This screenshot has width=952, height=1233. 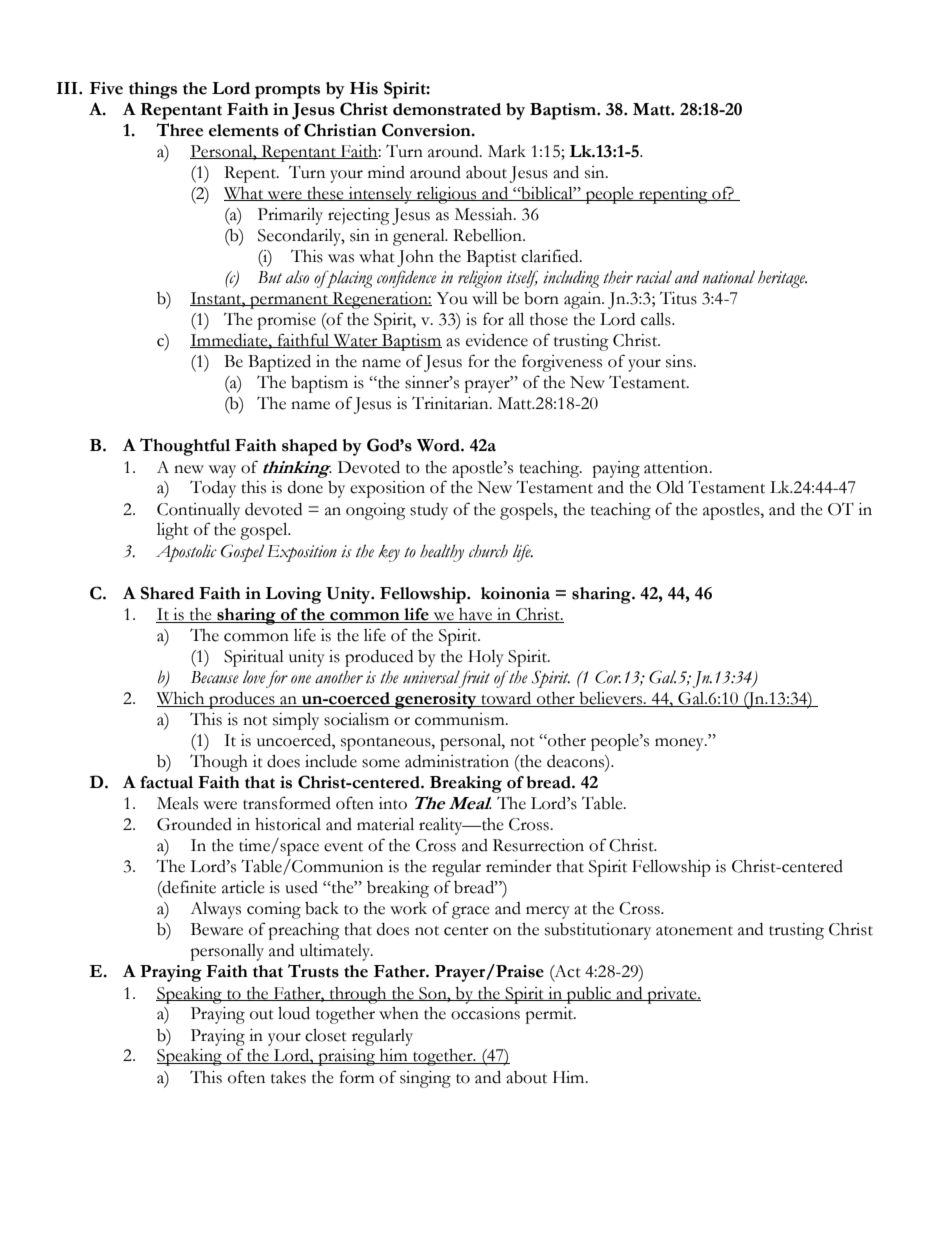 I want to click on takes, so click(x=288, y=1077).
